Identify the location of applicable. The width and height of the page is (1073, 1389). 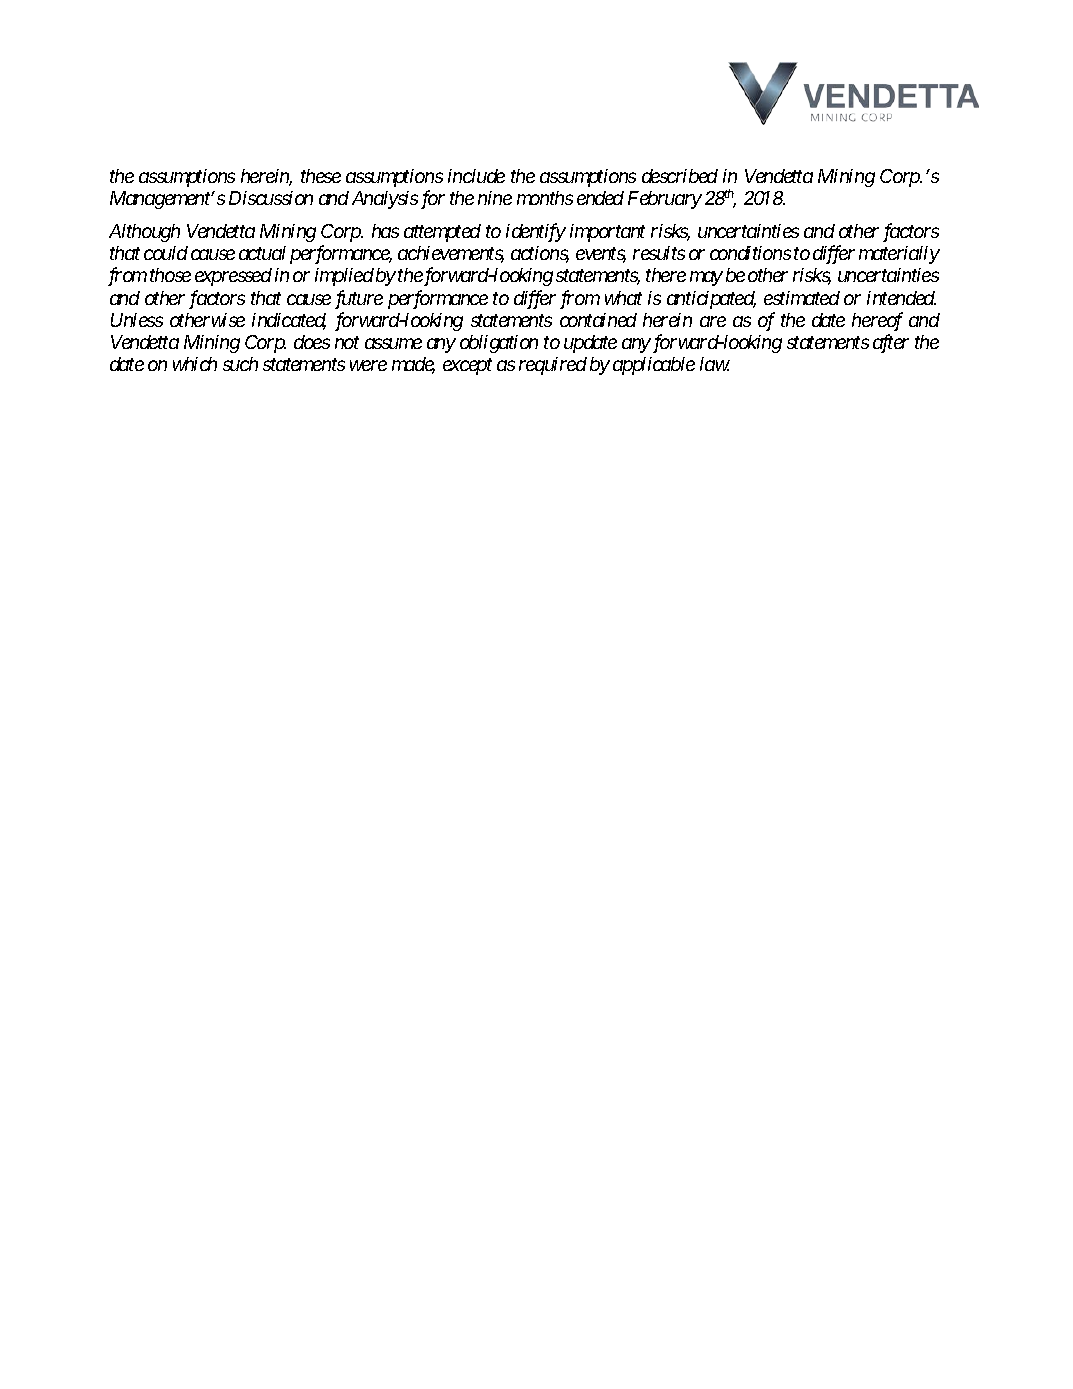
(654, 366).
